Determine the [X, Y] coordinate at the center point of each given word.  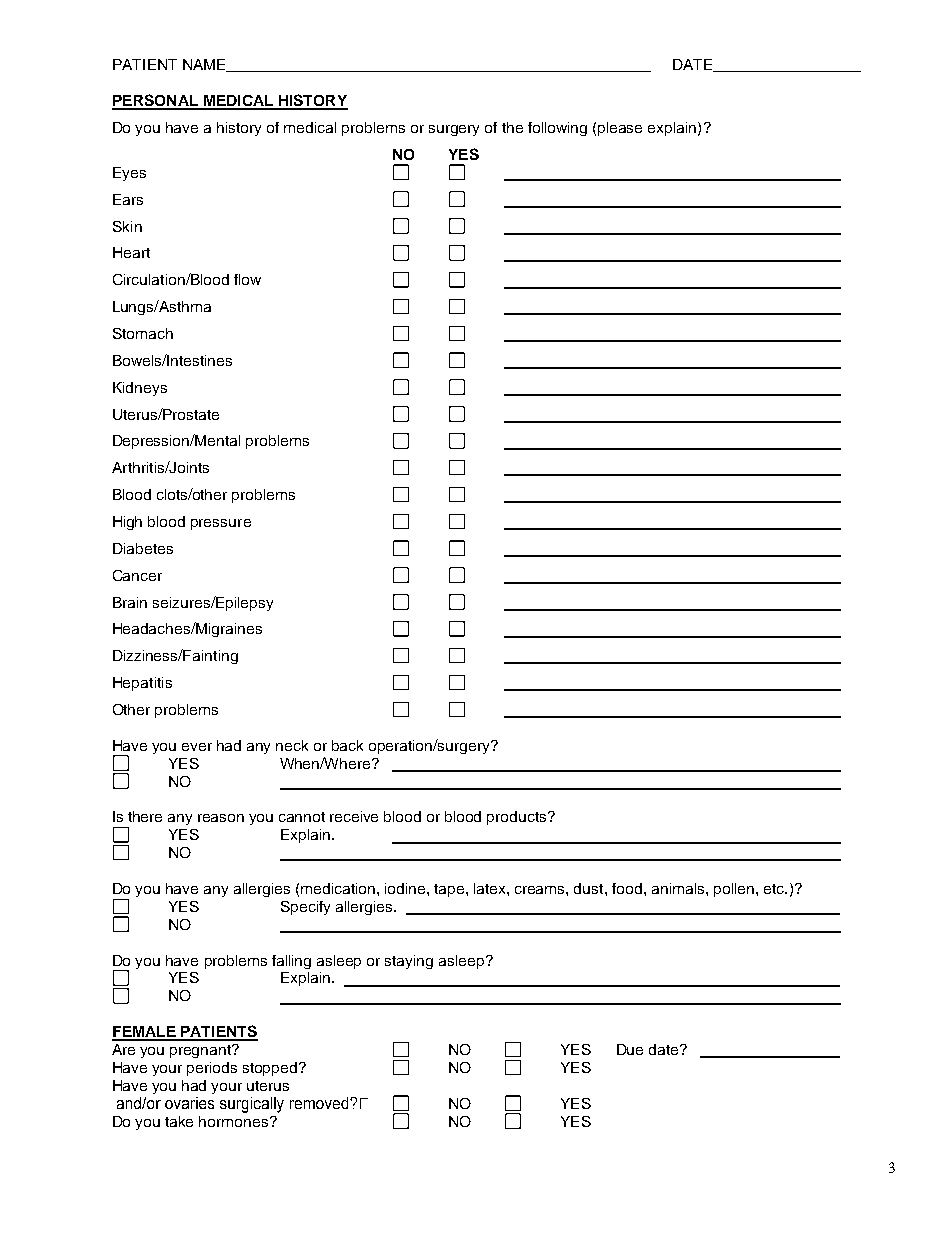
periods [212, 1069]
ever [197, 747]
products [518, 818]
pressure [221, 524]
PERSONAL [156, 101]
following [557, 129]
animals [679, 888]
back [347, 745]
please [620, 129]
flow [247, 279]
